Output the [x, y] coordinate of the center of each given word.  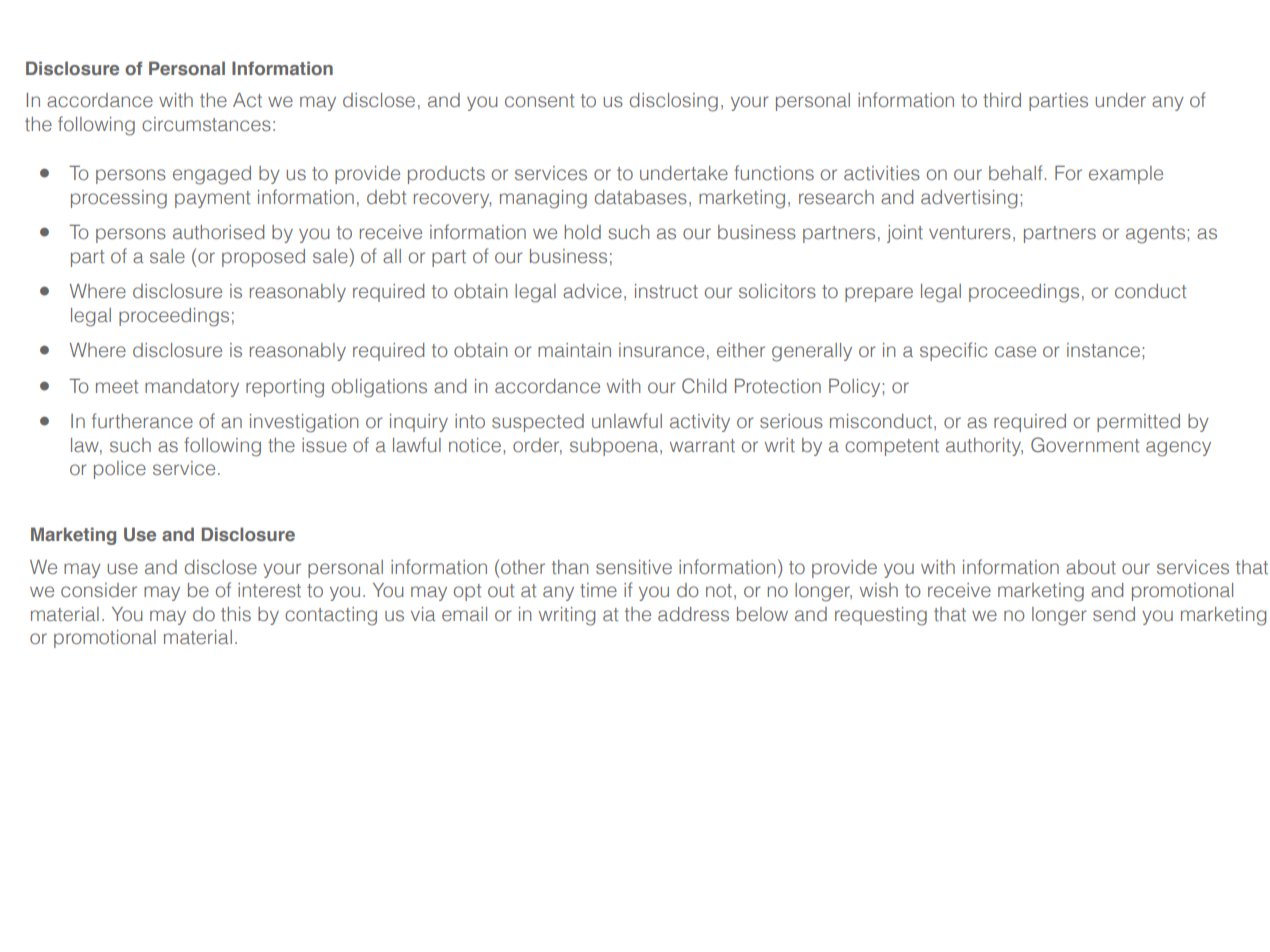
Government [1085, 445]
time [598, 590]
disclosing [674, 102]
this [236, 614]
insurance [661, 350]
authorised [218, 232]
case [1015, 352]
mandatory [192, 388]
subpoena [615, 447]
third [1002, 100]
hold [583, 232]
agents [1155, 235]
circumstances [206, 124]
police [120, 470]
